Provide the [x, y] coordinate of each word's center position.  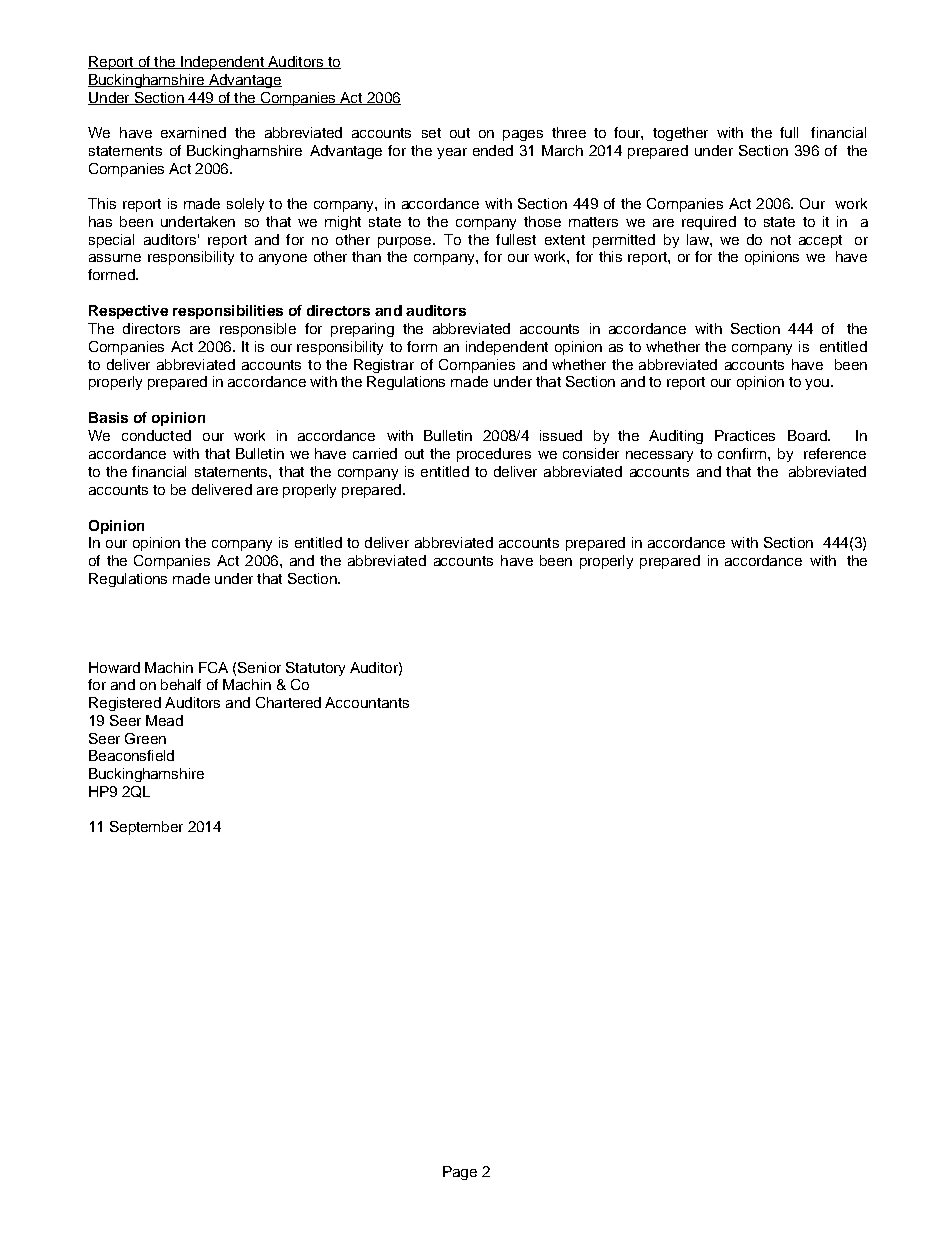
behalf [181, 684]
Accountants [367, 702]
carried [375, 453]
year [452, 153]
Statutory [315, 669]
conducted [156, 435]
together [680, 134]
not [781, 240]
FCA [213, 667]
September [146, 828]
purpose [406, 242]
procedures [494, 455]
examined [193, 132]
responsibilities [228, 312]
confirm [742, 453]
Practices [745, 435]
